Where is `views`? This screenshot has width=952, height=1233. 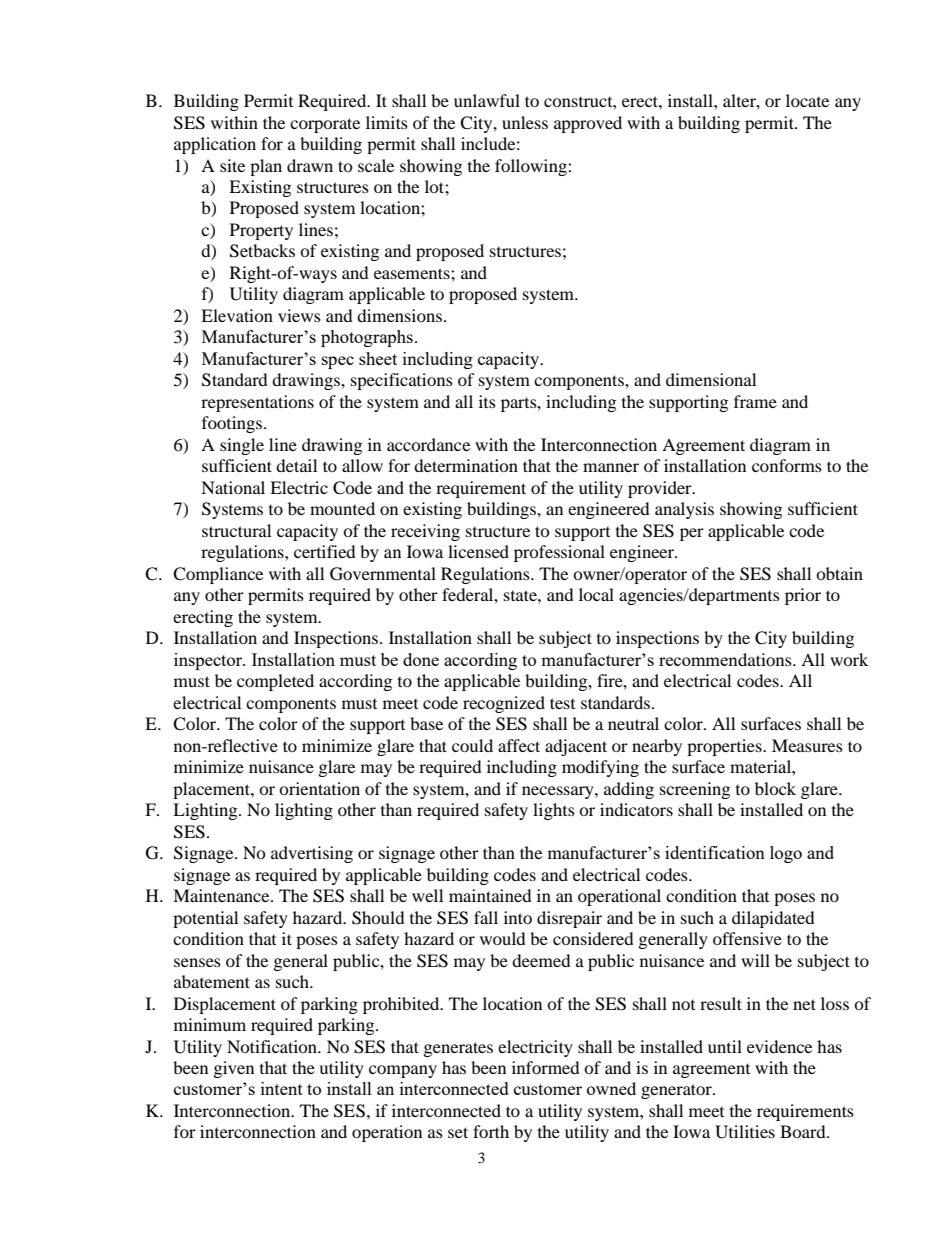
views is located at coordinates (299, 315).
